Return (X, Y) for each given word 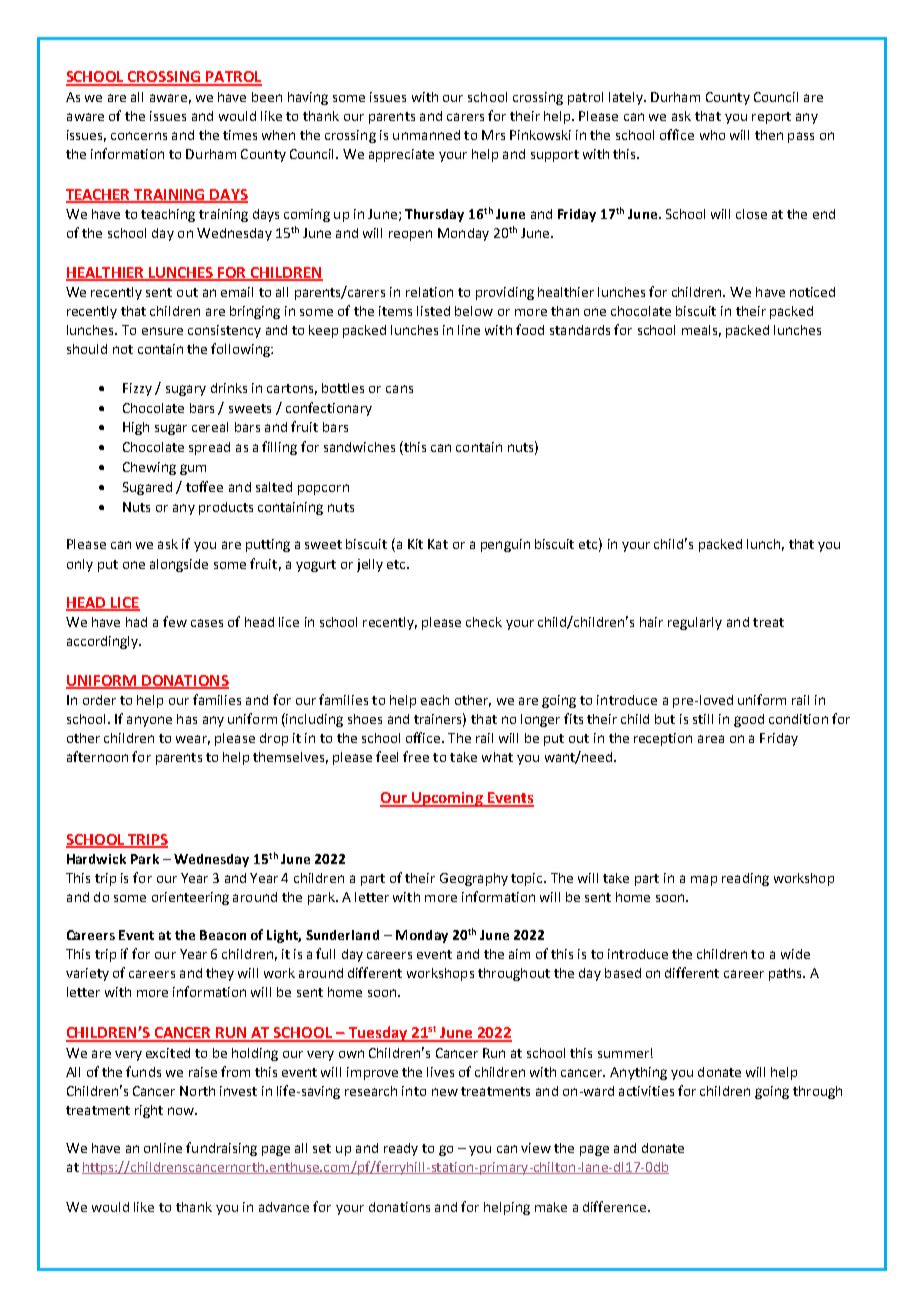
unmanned (426, 135)
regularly (695, 623)
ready (401, 1149)
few (175, 621)
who (712, 135)
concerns (139, 136)
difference (616, 1206)
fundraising (221, 1149)
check (484, 622)
